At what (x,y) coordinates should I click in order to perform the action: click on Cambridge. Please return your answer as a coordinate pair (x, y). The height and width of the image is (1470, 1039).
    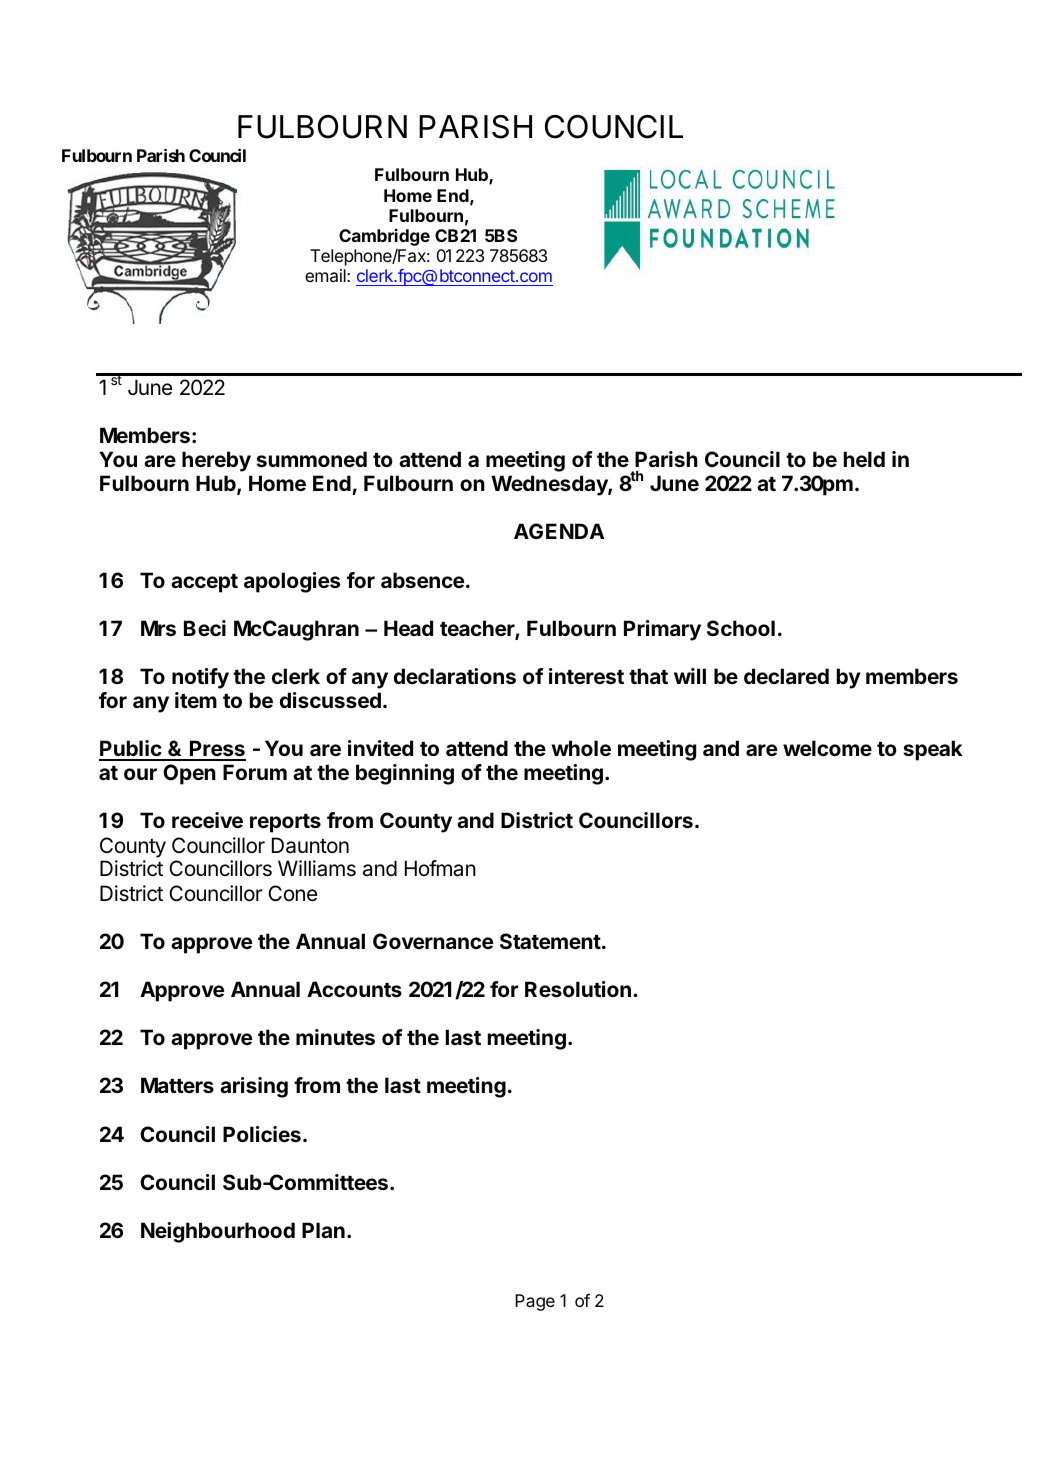
    Looking at the image, I should click on (384, 237).
